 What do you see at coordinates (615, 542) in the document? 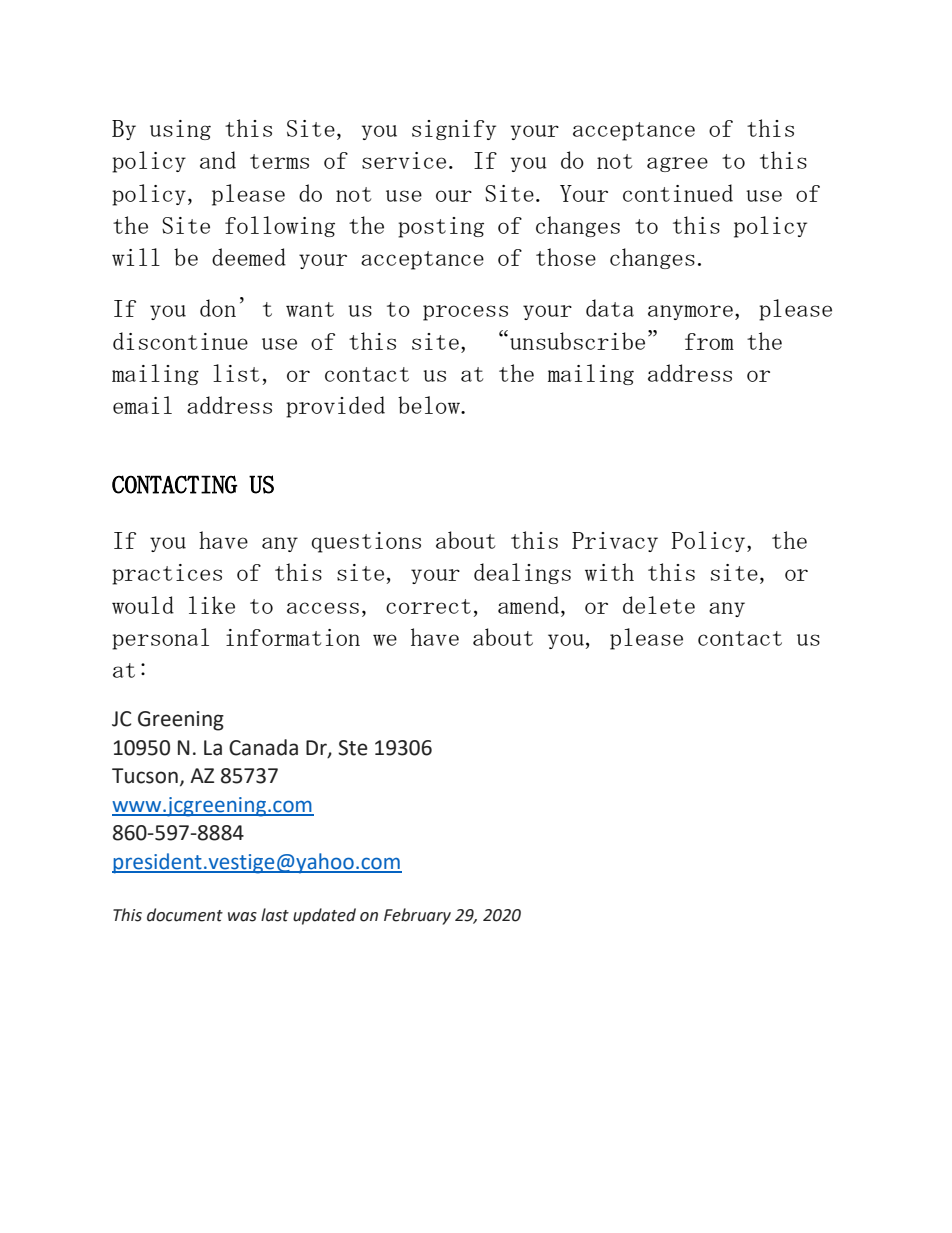
I see `Privacy` at bounding box center [615, 542].
